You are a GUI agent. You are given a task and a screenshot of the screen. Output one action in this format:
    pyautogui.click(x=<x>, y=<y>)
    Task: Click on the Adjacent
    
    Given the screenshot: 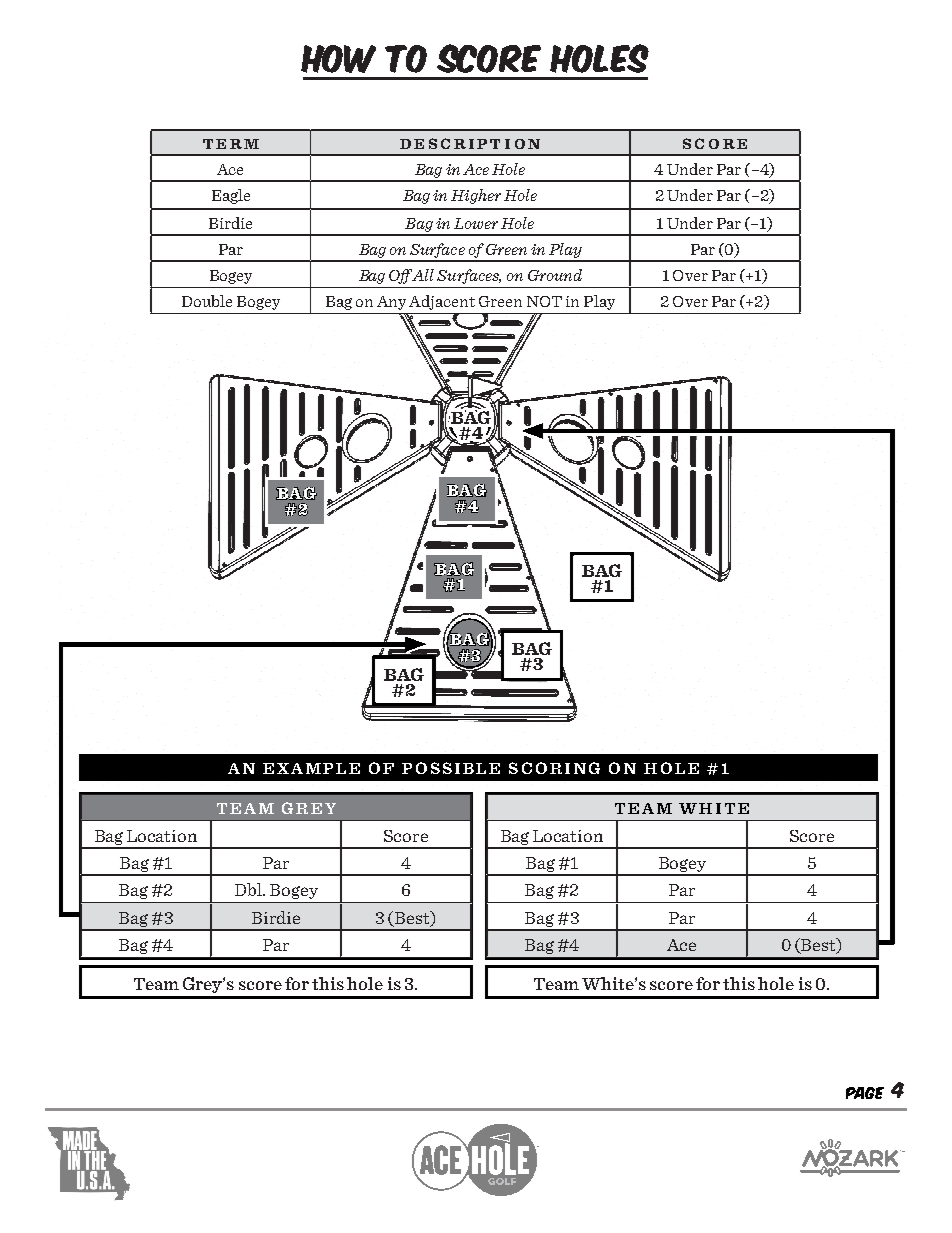 What is the action you would take?
    pyautogui.click(x=442, y=302)
